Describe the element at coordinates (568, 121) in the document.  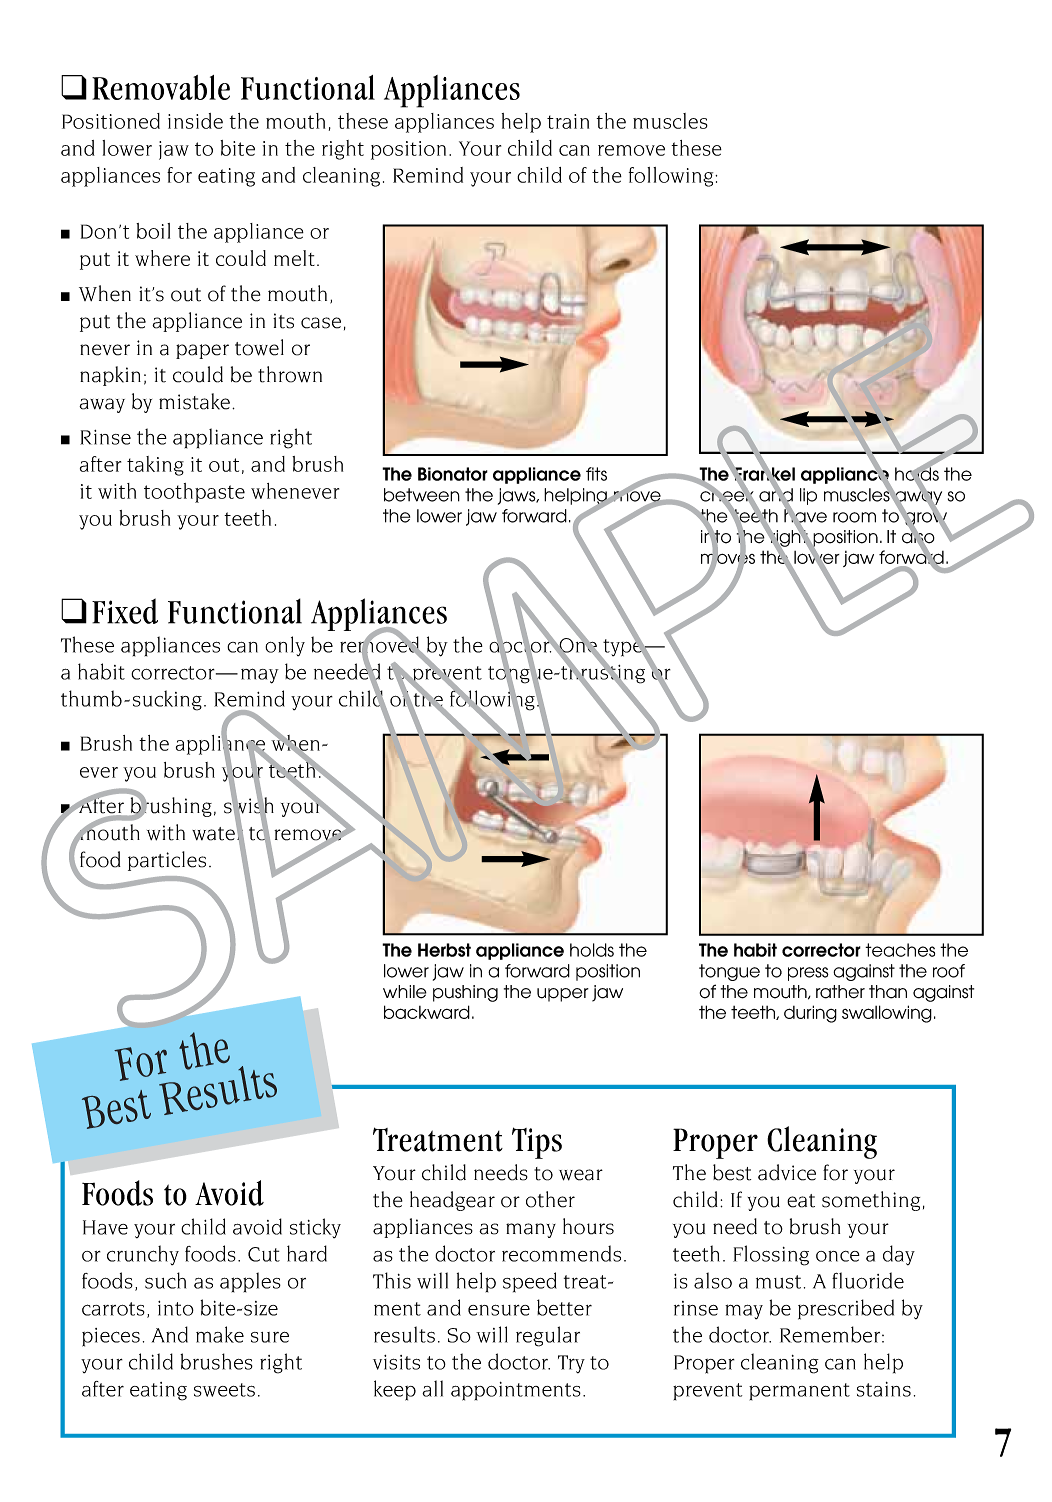
I see `train` at that location.
